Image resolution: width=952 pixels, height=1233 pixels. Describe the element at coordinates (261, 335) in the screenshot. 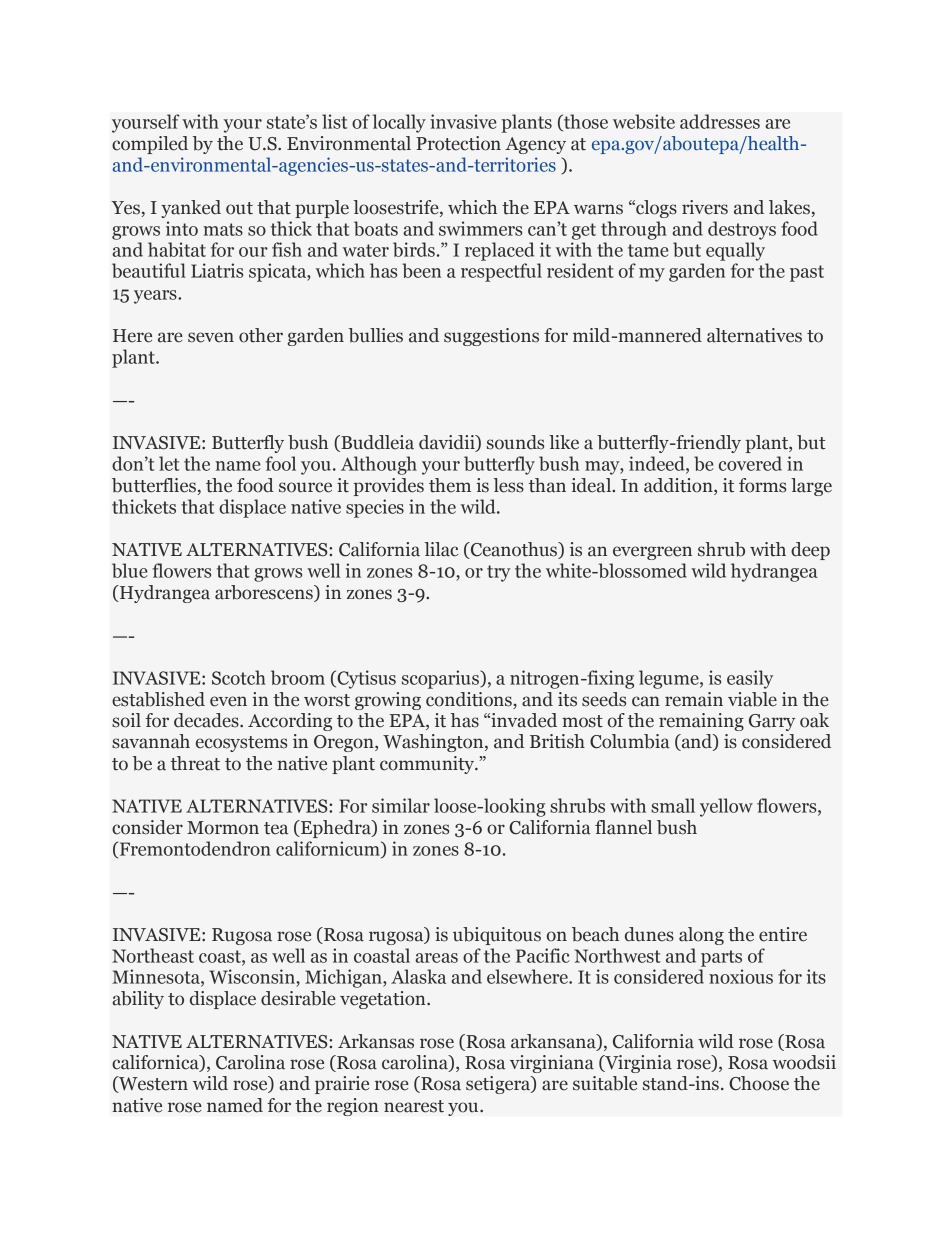

I see `other` at that location.
